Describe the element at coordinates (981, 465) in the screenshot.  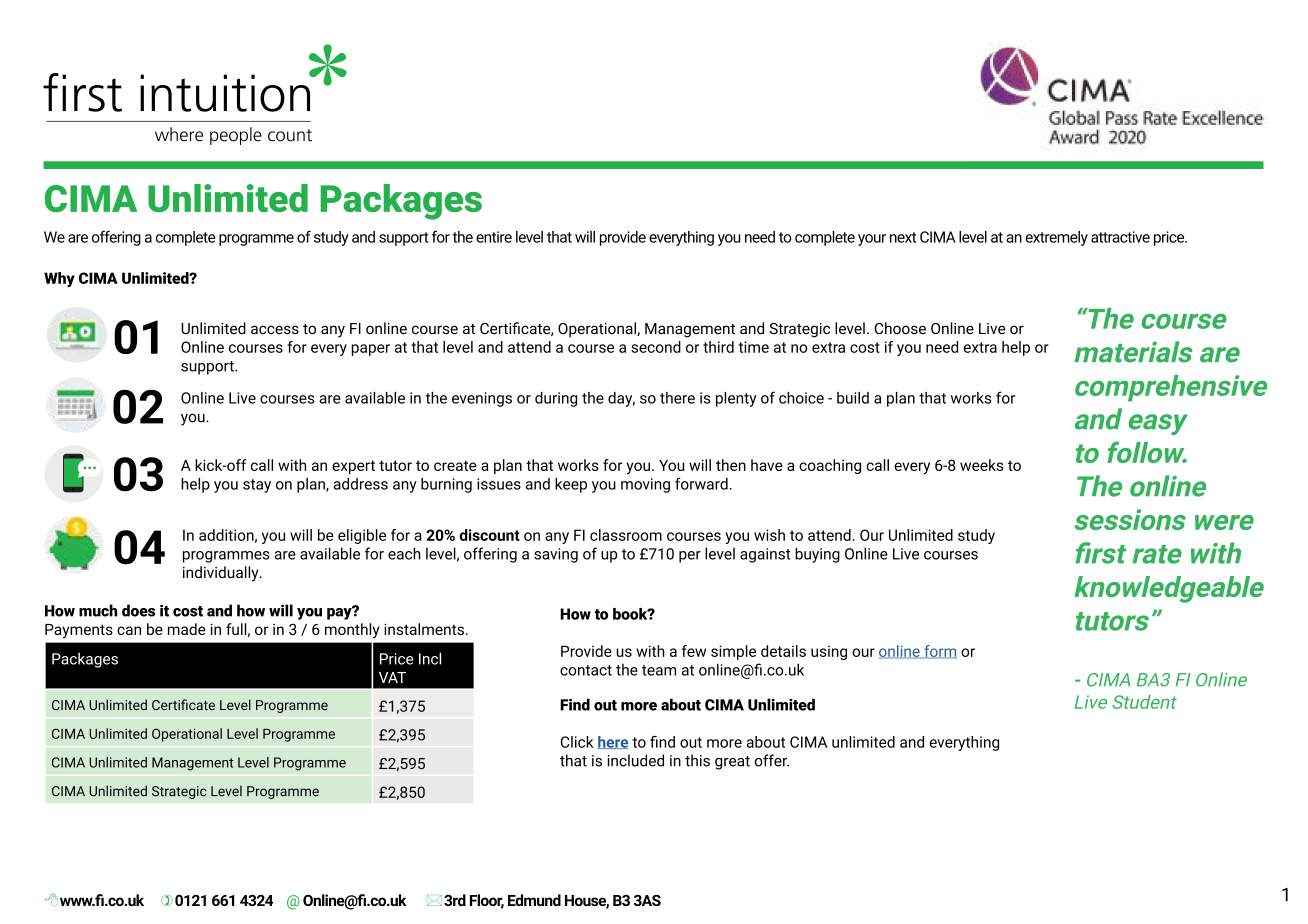
I see `weeks` at that location.
